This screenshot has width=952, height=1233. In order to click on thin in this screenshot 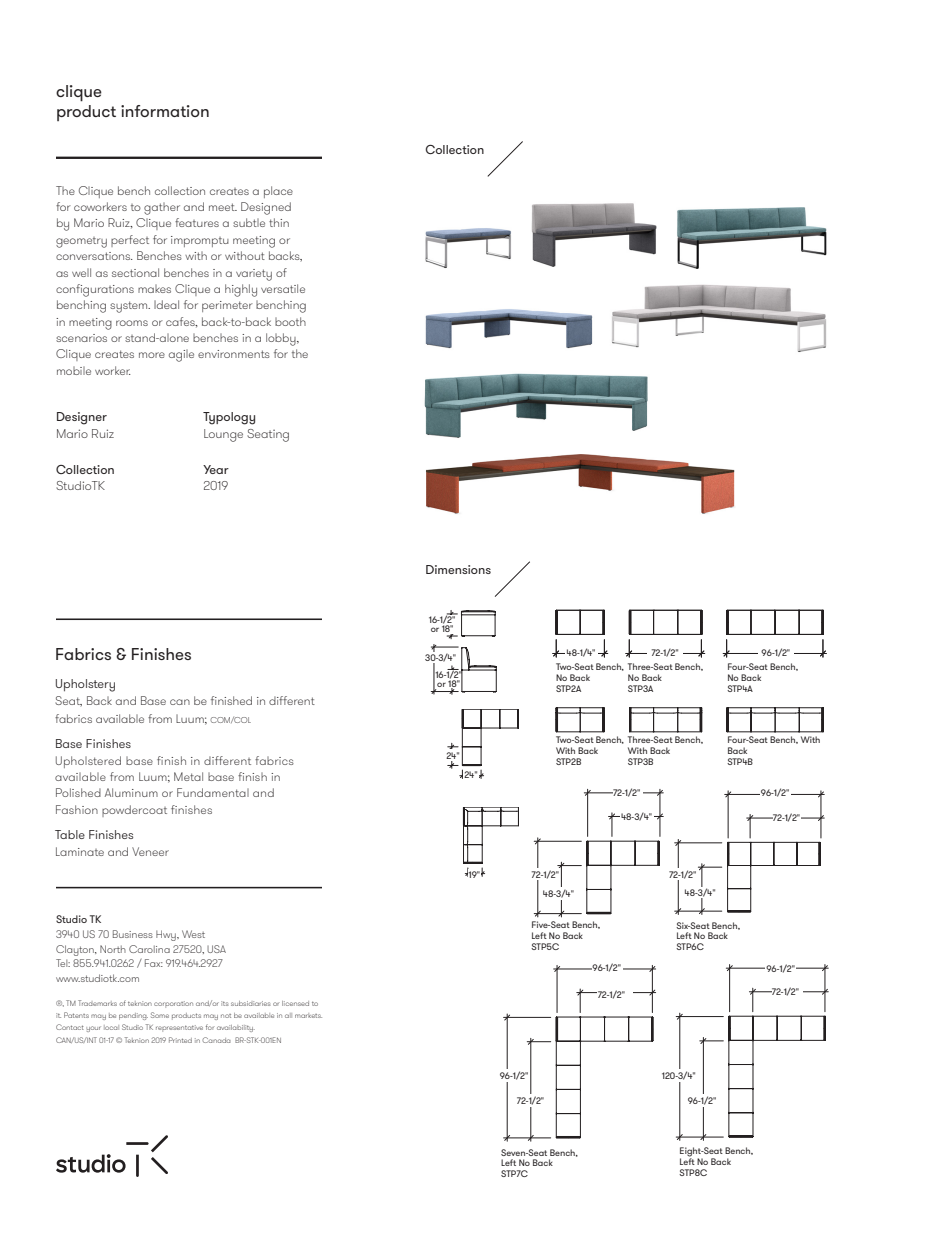, I will do `click(279, 222)`.
